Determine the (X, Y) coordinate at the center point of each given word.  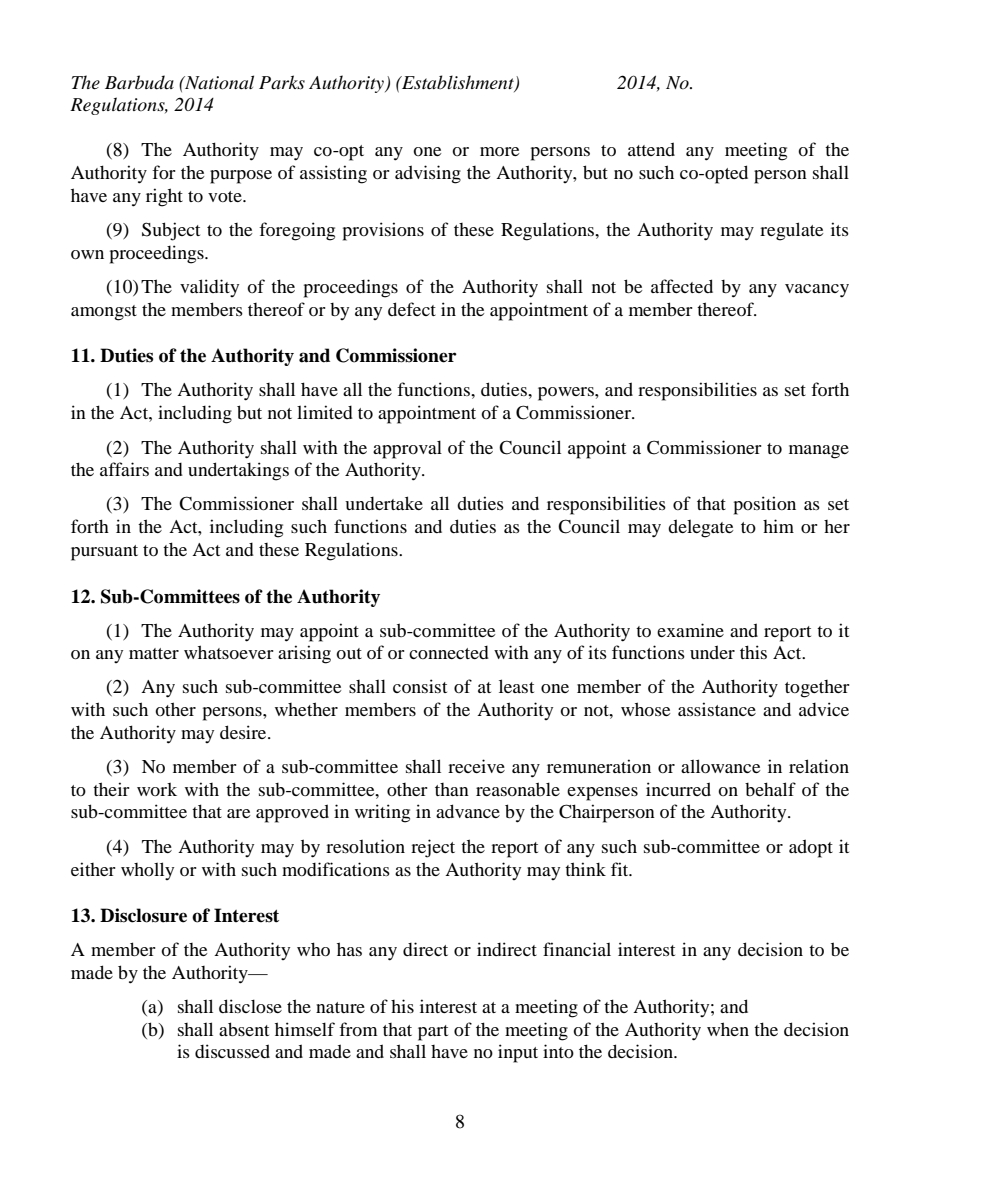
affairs (124, 469)
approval (407, 449)
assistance (717, 709)
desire (244, 732)
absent (244, 1029)
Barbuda (139, 82)
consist (420, 686)
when (728, 1029)
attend (651, 149)
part (433, 1033)
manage (819, 452)
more (499, 151)
